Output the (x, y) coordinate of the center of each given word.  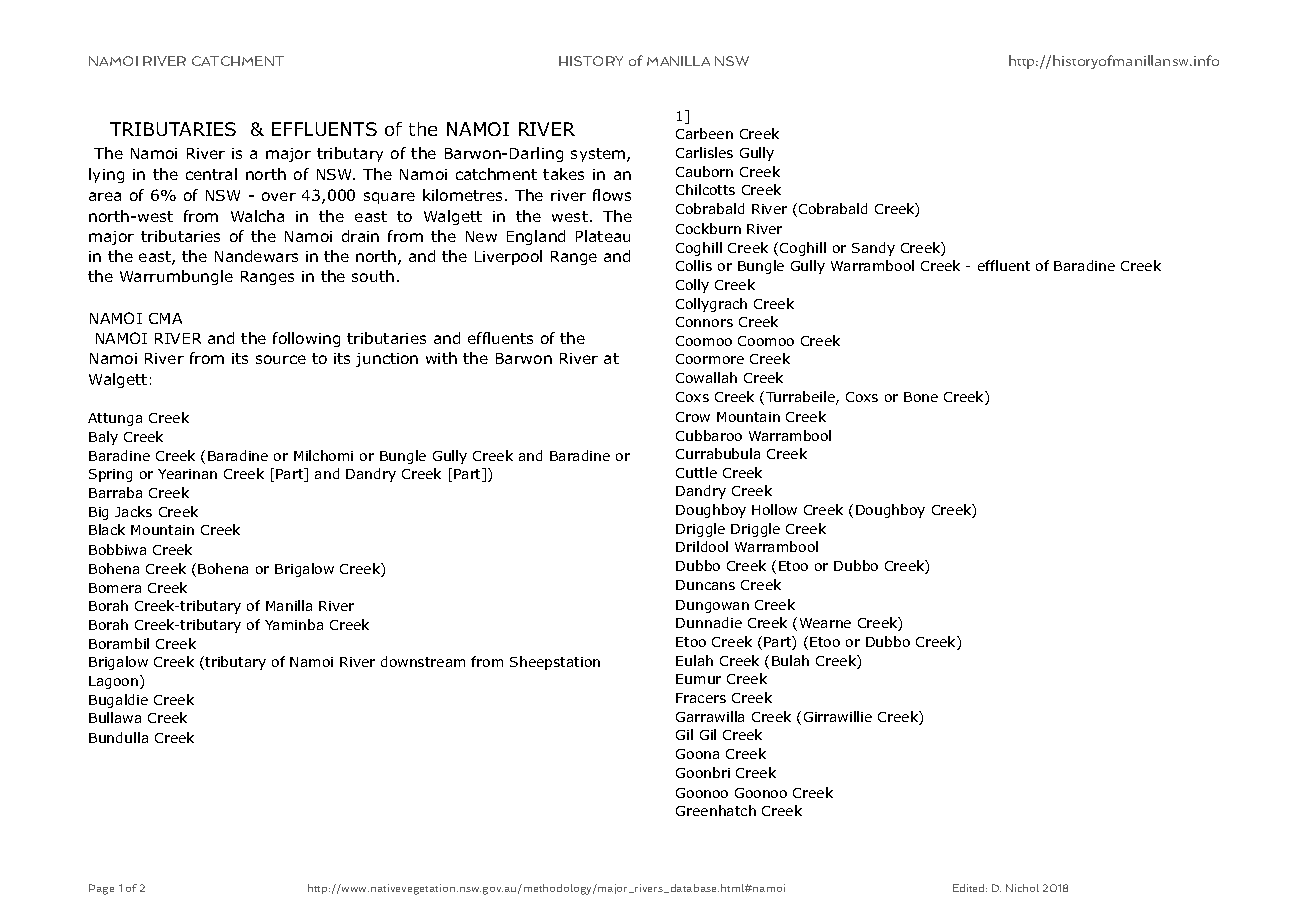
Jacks (133, 511)
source (281, 359)
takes (563, 174)
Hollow (774, 509)
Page (101, 889)
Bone (921, 397)
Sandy (873, 249)
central (211, 174)
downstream (423, 661)
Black (107, 529)
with (441, 358)
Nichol (1022, 888)
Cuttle (696, 472)
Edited (970, 888)
